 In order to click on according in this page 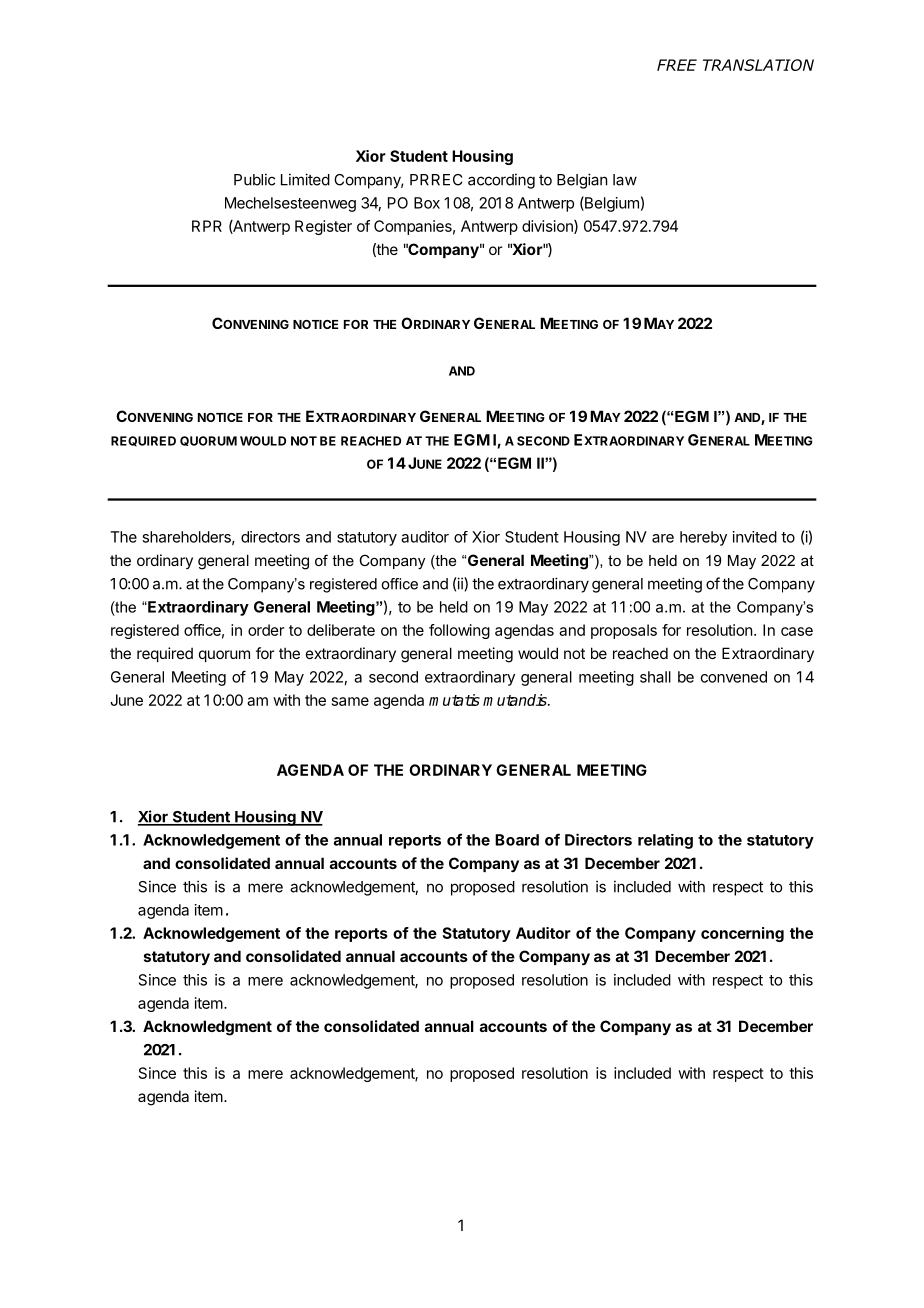, I will do `click(501, 181)`.
